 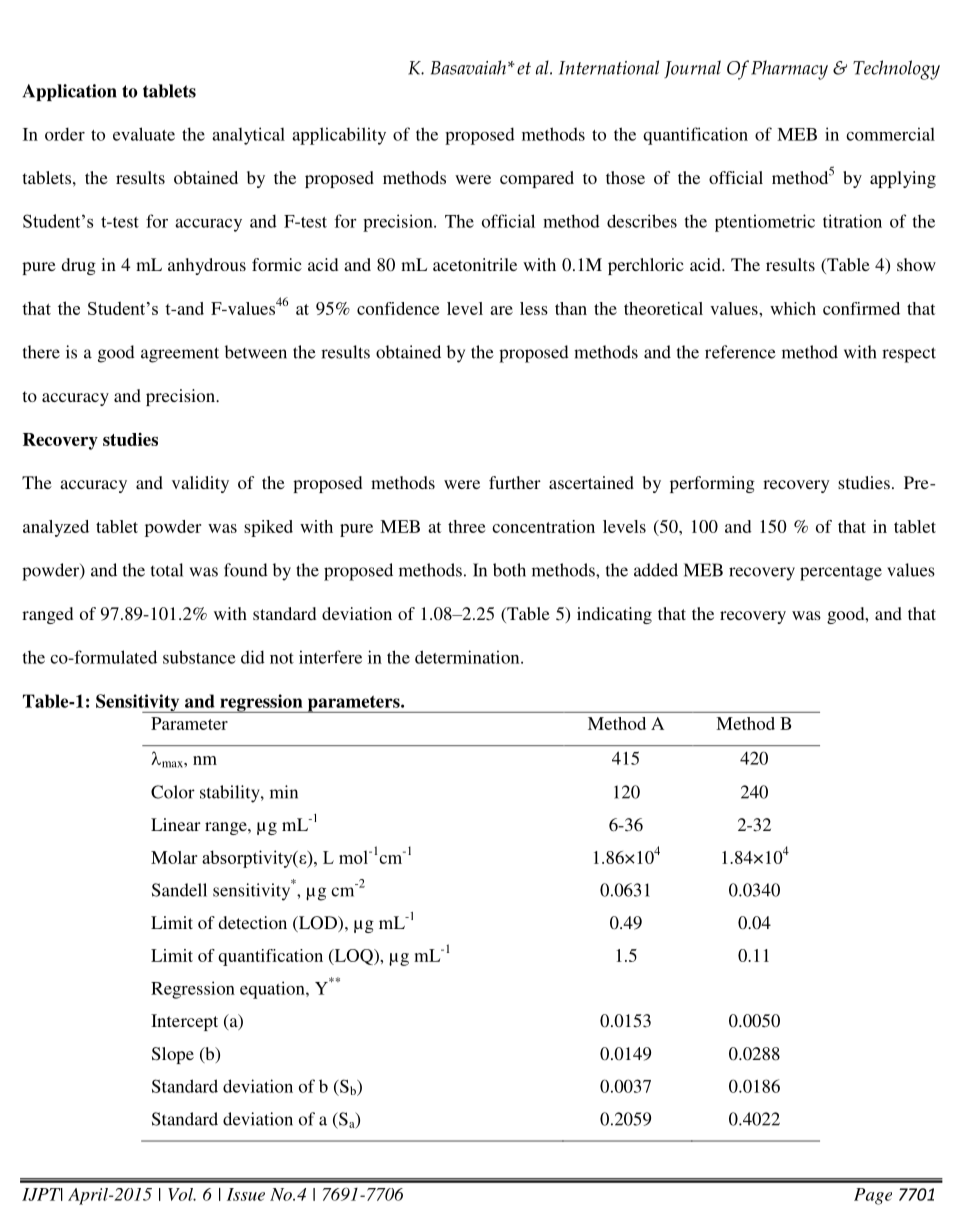 What do you see at coordinates (173, 792) in the screenshot?
I see `Color` at bounding box center [173, 792].
